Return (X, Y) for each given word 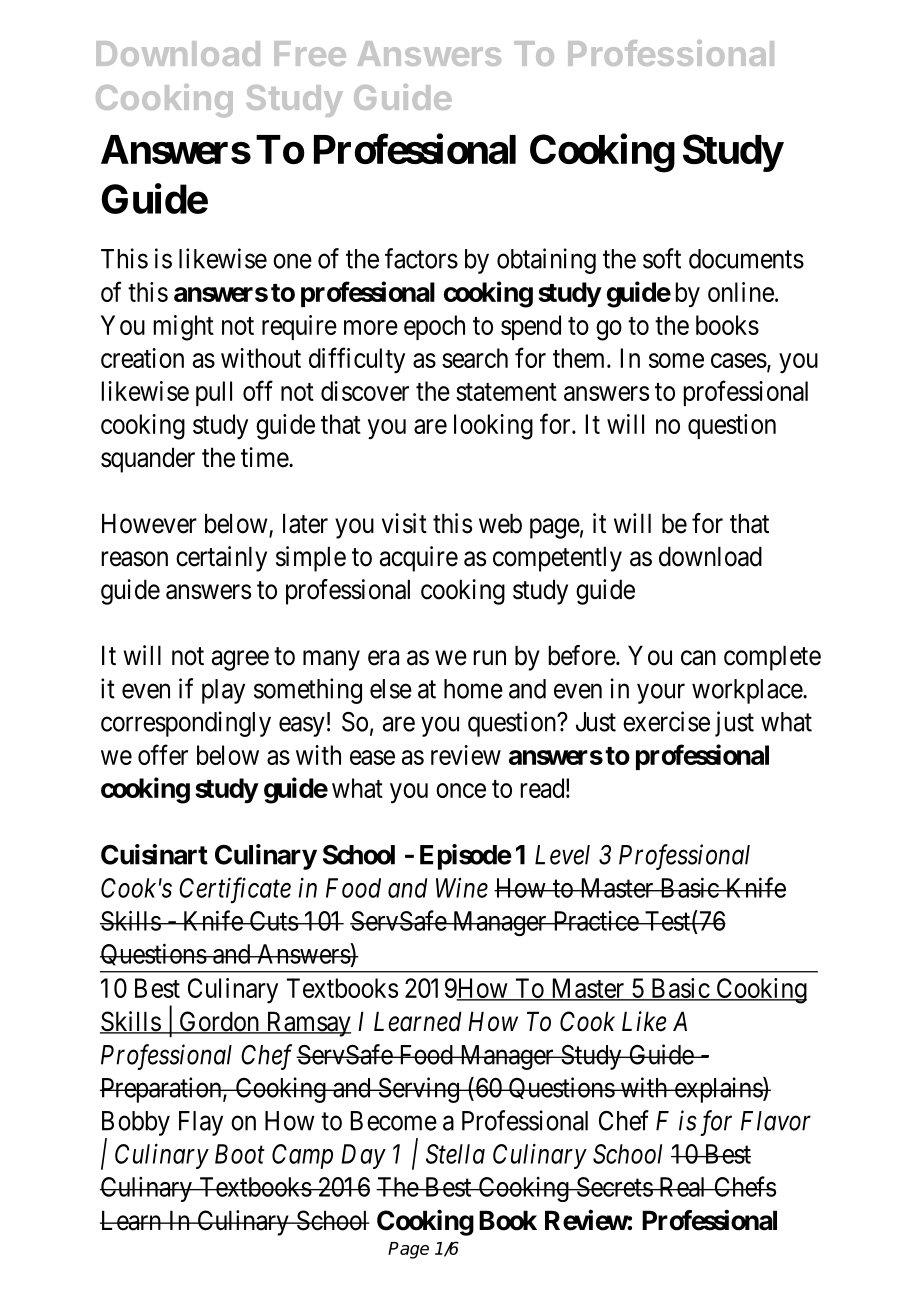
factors (421, 258)
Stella (455, 1154)
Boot (240, 1154)
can (698, 658)
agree (240, 660)
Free (310, 53)
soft (662, 258)
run (490, 657)
